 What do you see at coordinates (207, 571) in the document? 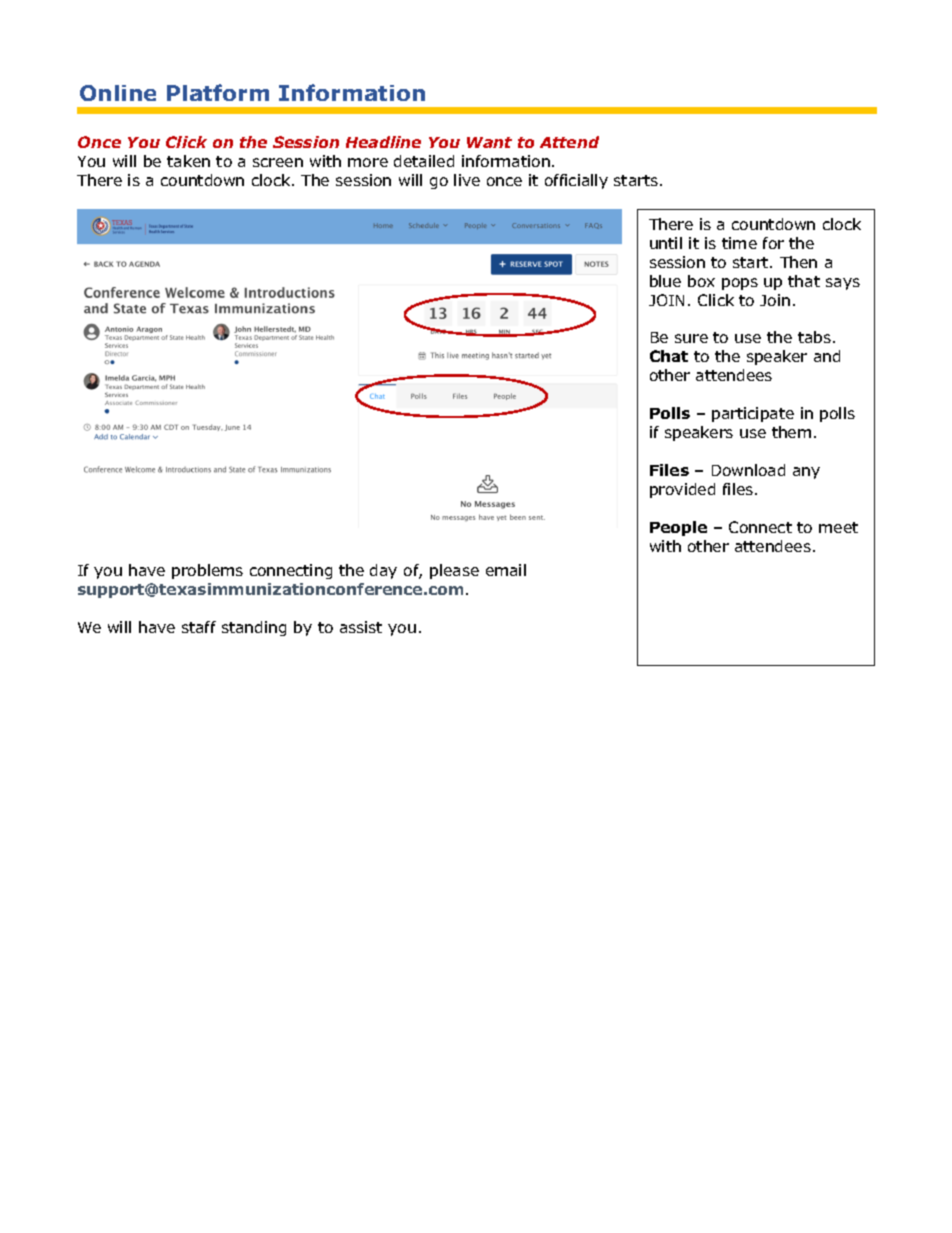
I see `problems` at bounding box center [207, 571].
